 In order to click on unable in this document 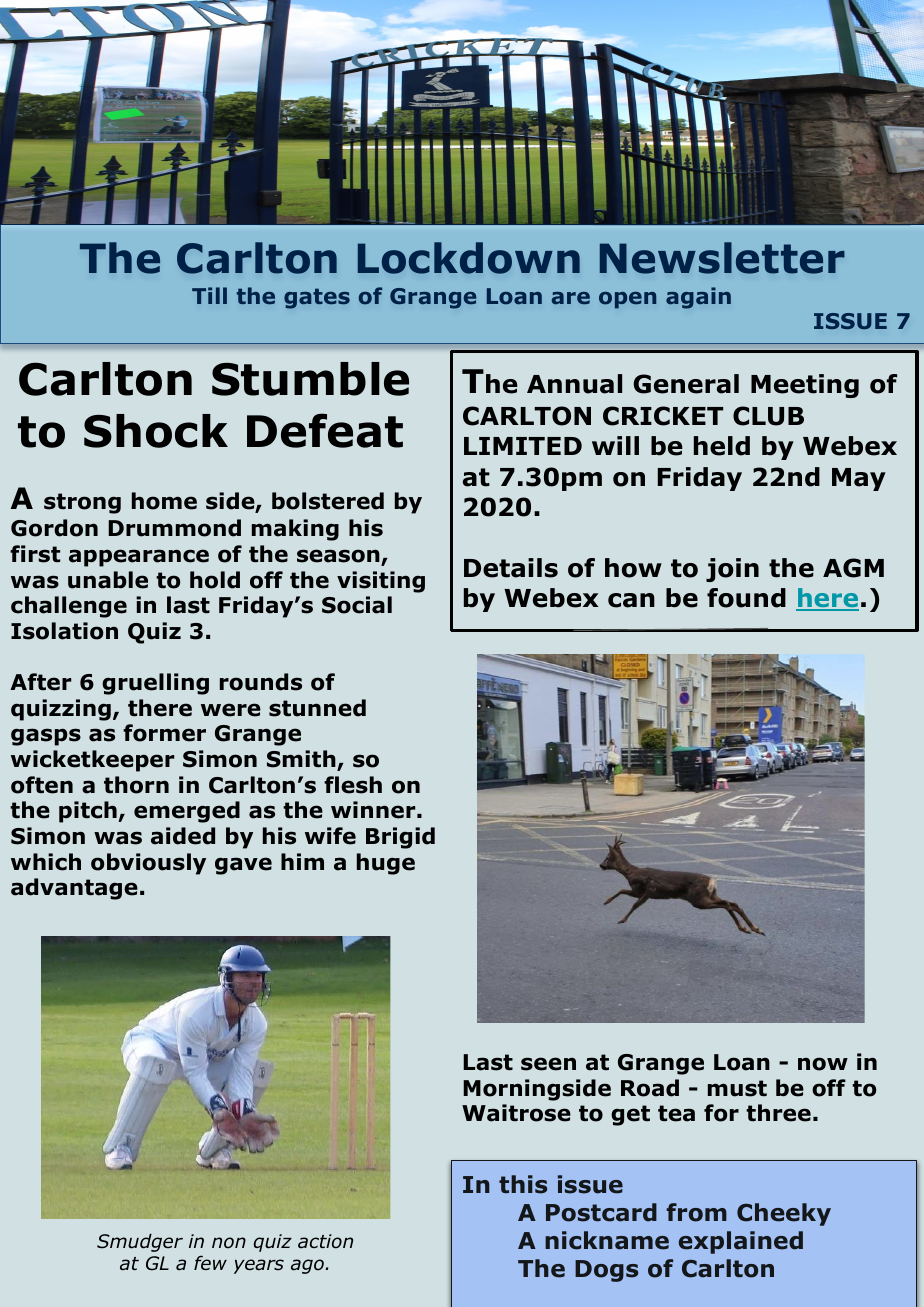, I will do `click(108, 580)`.
